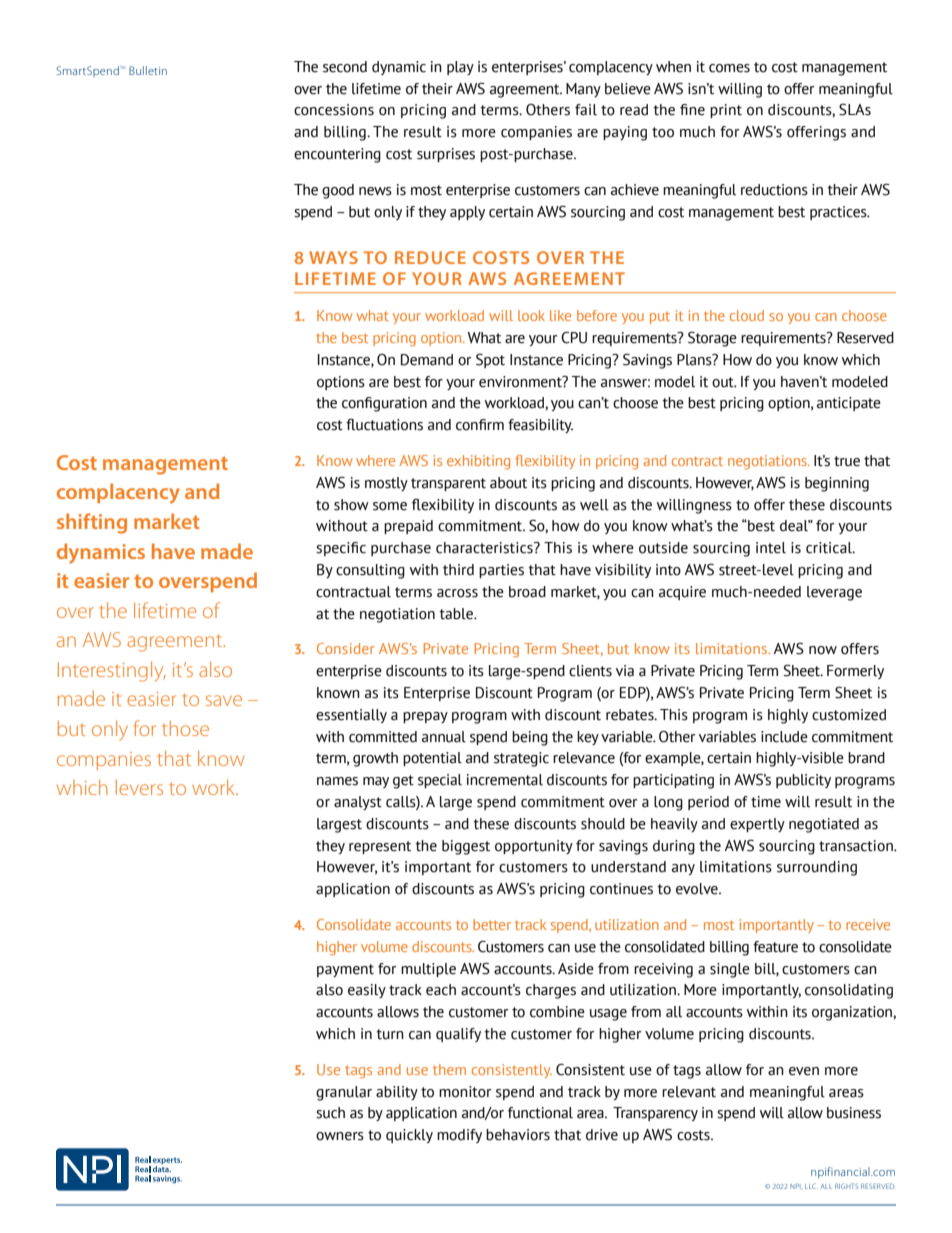 The image size is (952, 1233). What do you see at coordinates (112, 671) in the page?
I see `Interestingly` at bounding box center [112, 671].
